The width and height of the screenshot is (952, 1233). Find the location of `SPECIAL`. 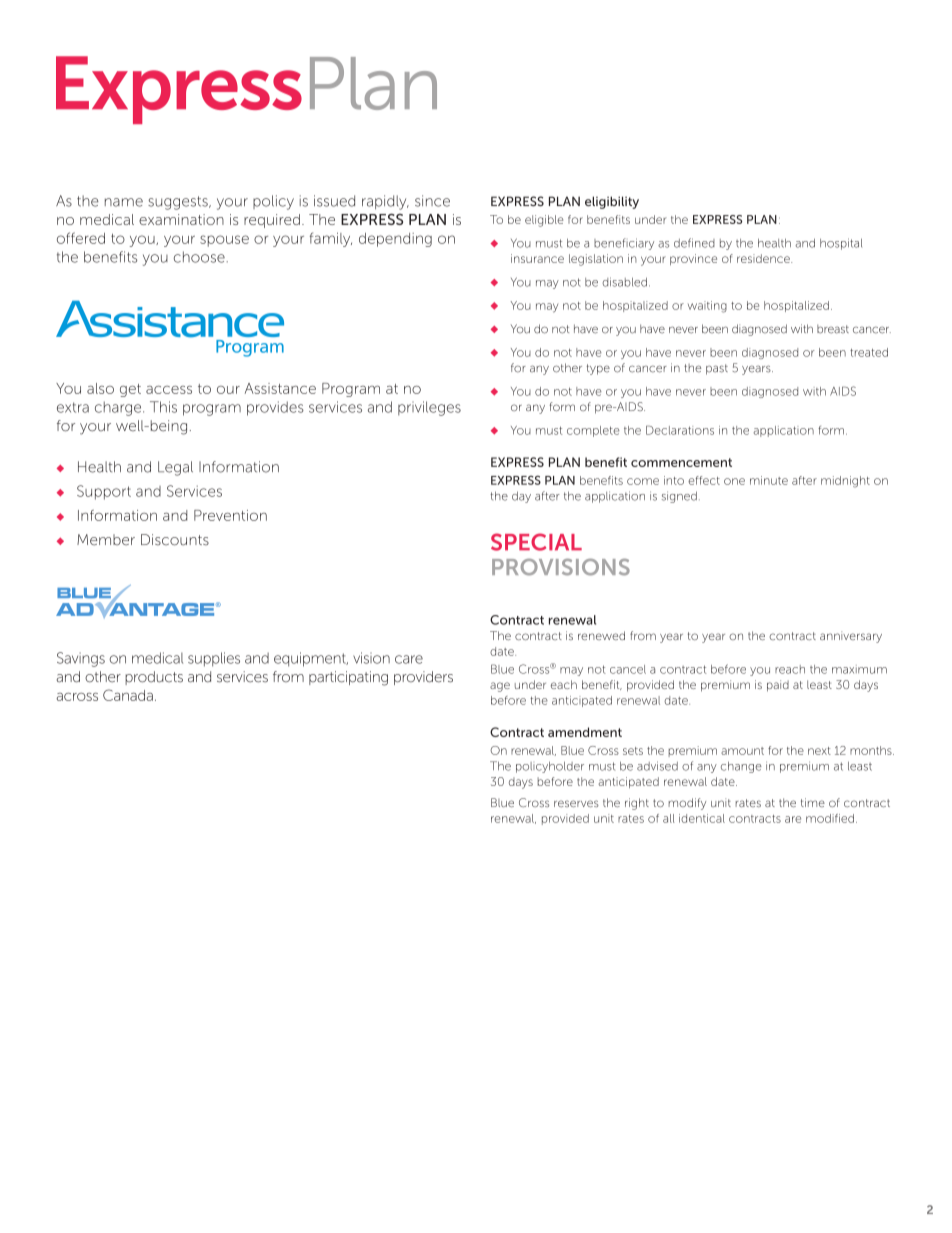

SPECIAL is located at coordinates (536, 542).
